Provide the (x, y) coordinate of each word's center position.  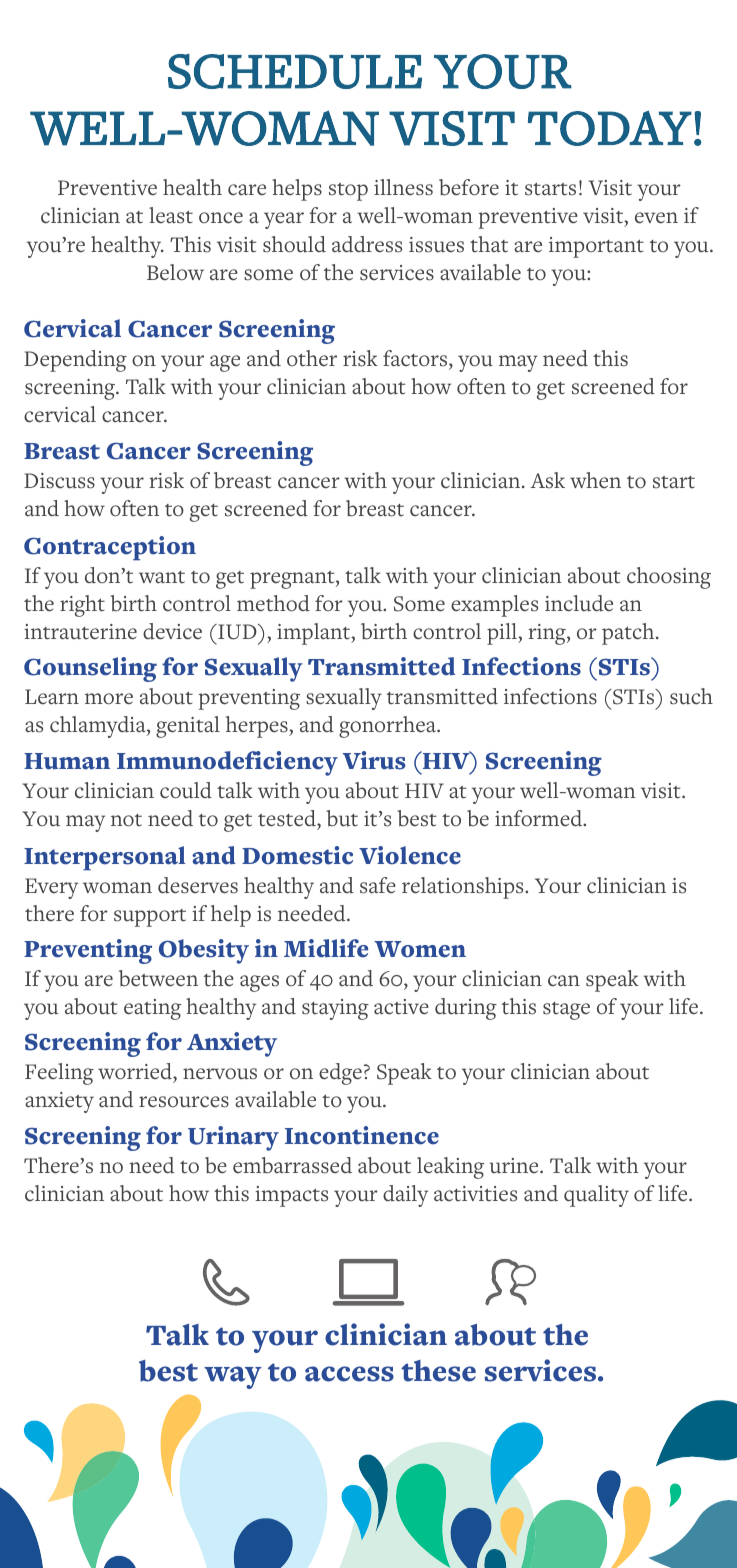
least (171, 215)
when (595, 480)
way (233, 1377)
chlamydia (99, 727)
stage (566, 1011)
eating (152, 1009)
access (349, 1374)
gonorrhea (389, 727)
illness (403, 187)
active (401, 1007)
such (691, 696)
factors (416, 358)
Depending (75, 361)
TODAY (610, 128)
